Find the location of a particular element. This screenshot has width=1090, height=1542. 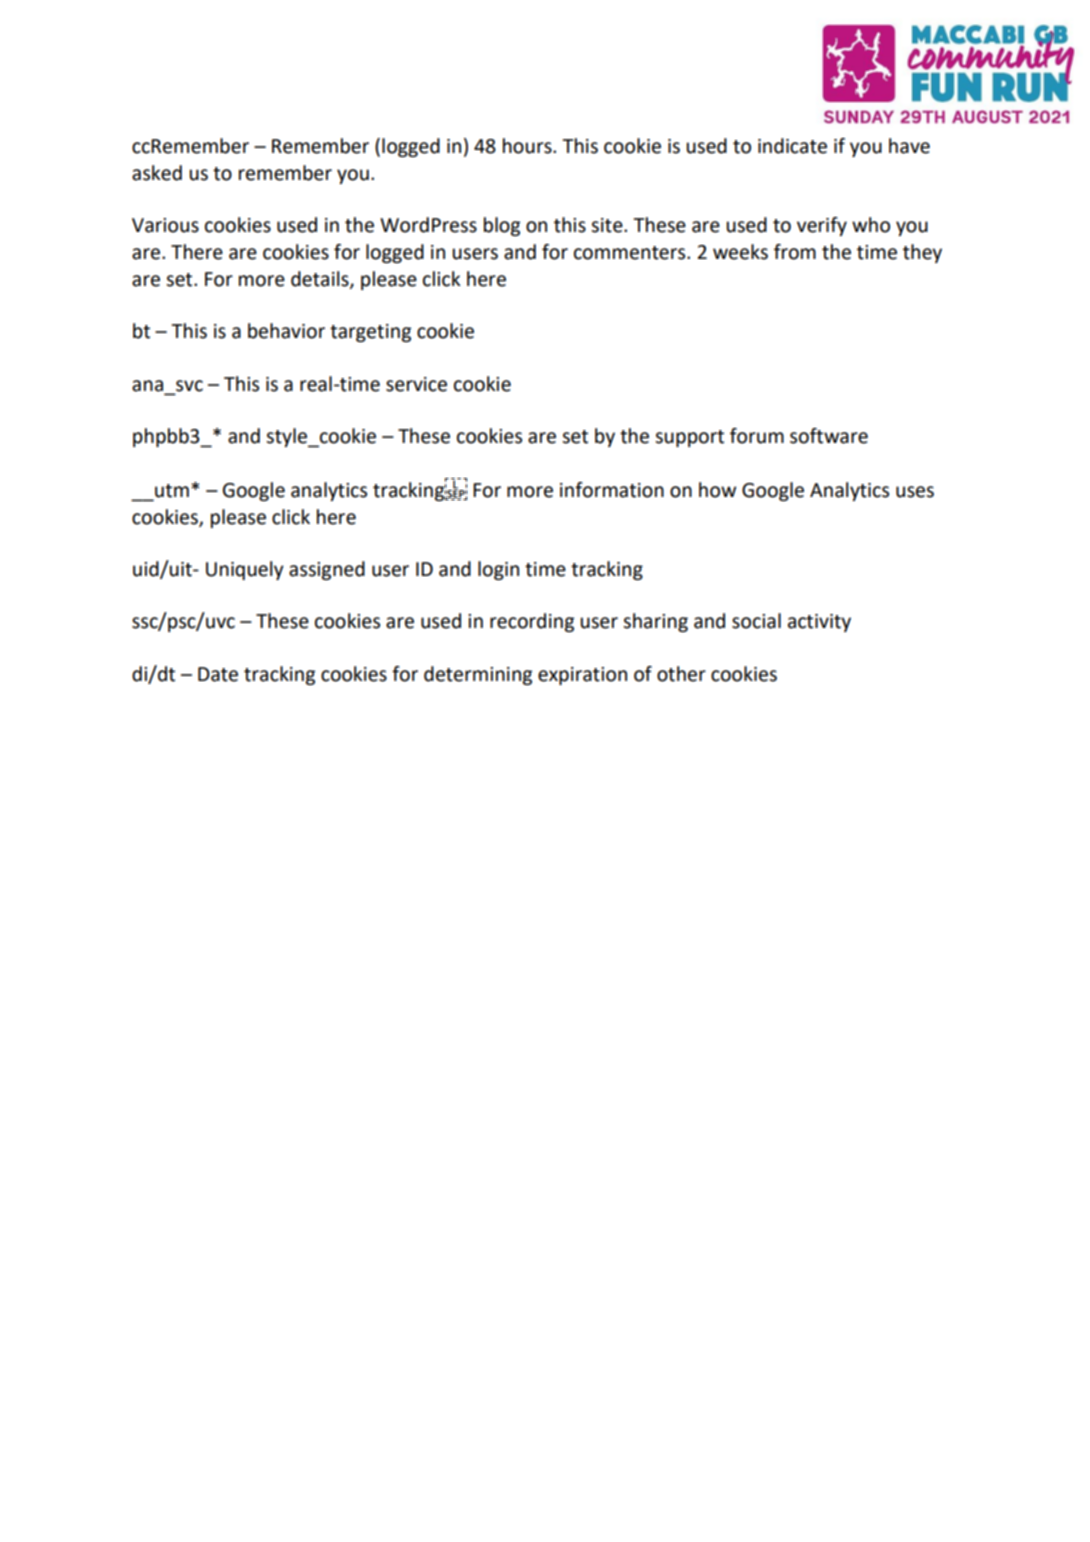

hours is located at coordinates (528, 146).
